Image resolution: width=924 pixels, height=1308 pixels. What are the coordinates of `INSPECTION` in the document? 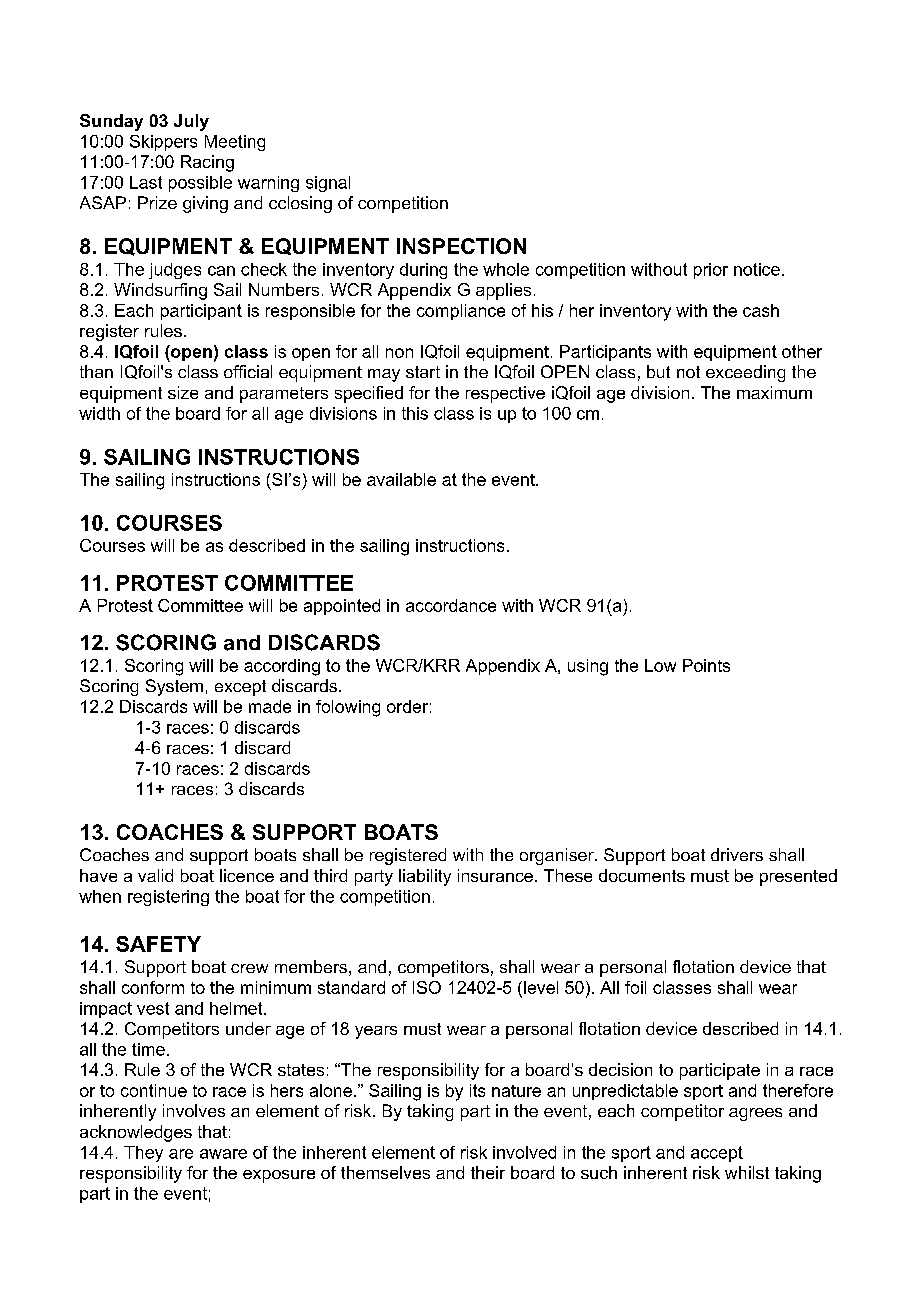 It's located at (461, 246).
